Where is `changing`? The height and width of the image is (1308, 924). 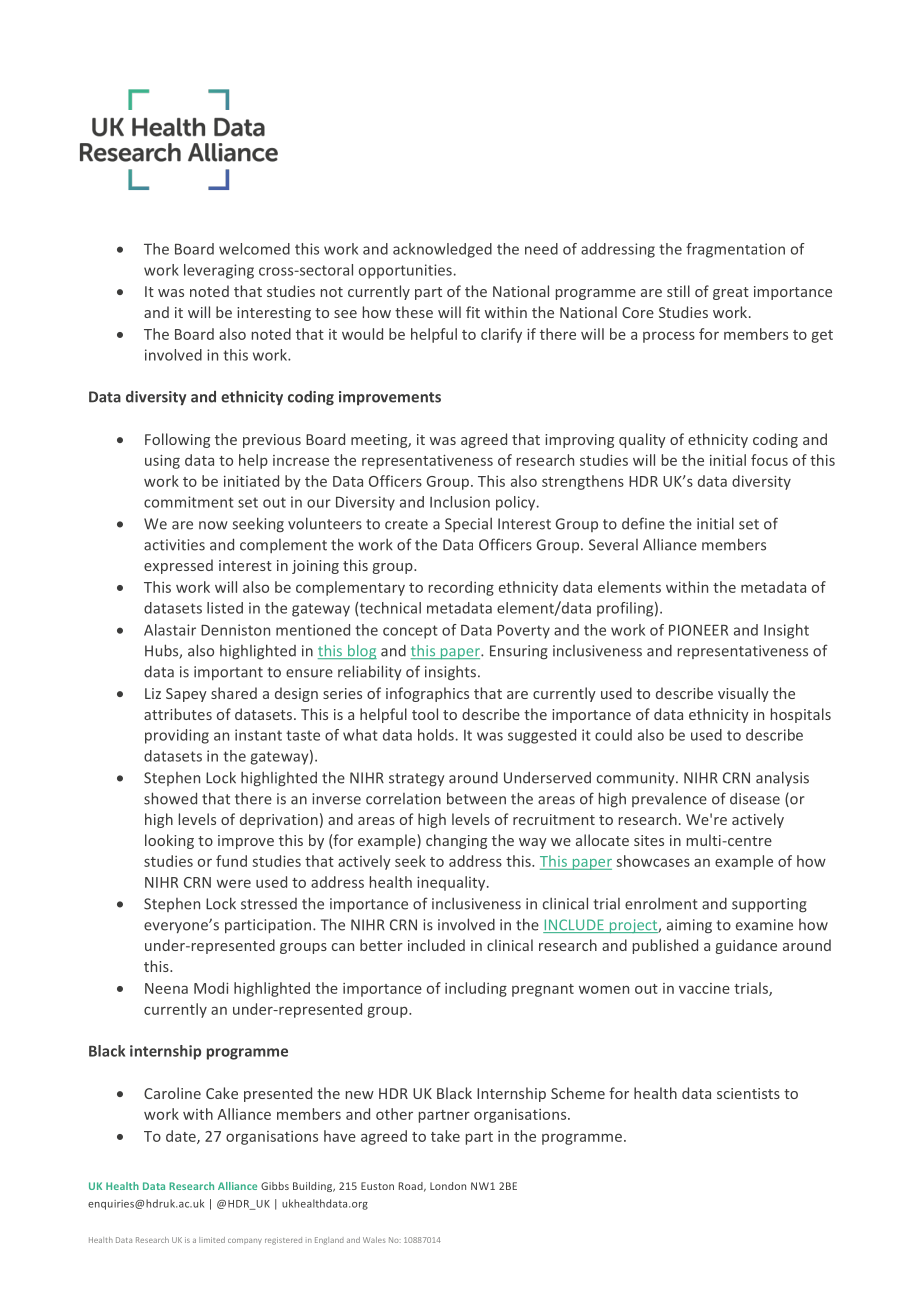
changing is located at coordinates (456, 841).
